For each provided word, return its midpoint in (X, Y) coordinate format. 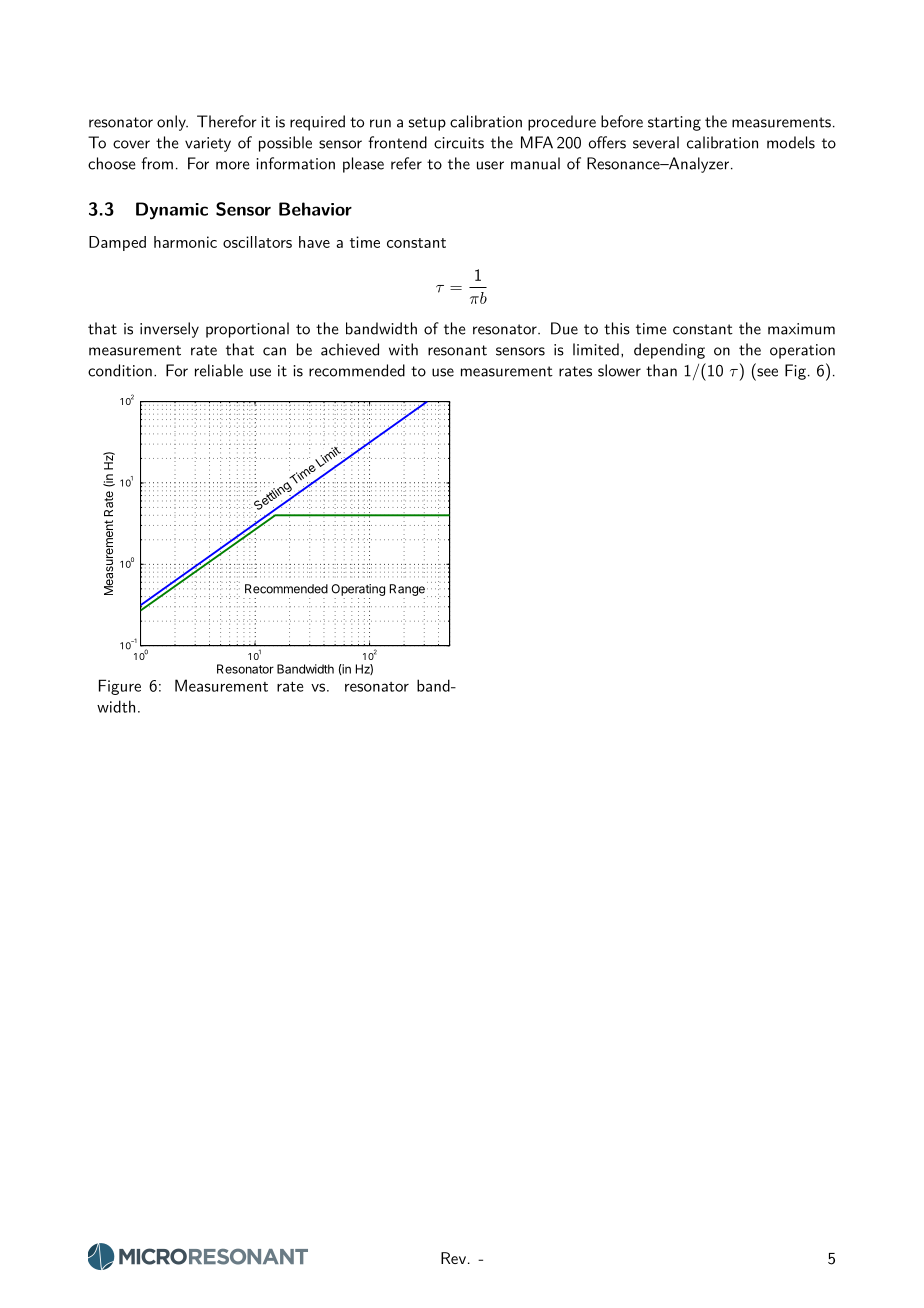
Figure (120, 687)
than (661, 370)
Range (407, 590)
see (767, 372)
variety (208, 144)
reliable (219, 370)
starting (674, 123)
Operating (358, 590)
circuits (459, 143)
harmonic (185, 242)
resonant (457, 350)
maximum (801, 329)
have (314, 242)
